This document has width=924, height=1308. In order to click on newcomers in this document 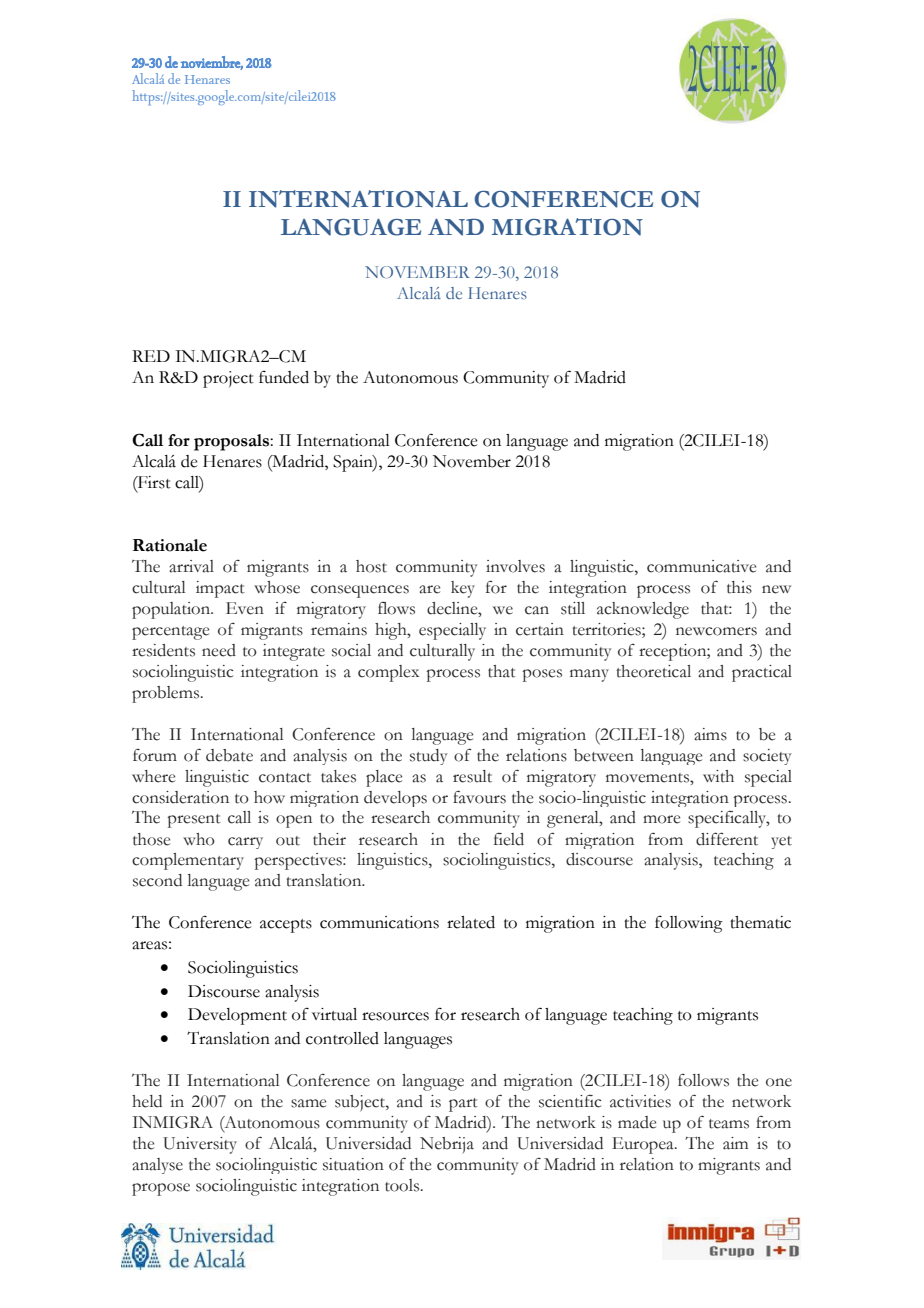, I will do `click(716, 631)`.
